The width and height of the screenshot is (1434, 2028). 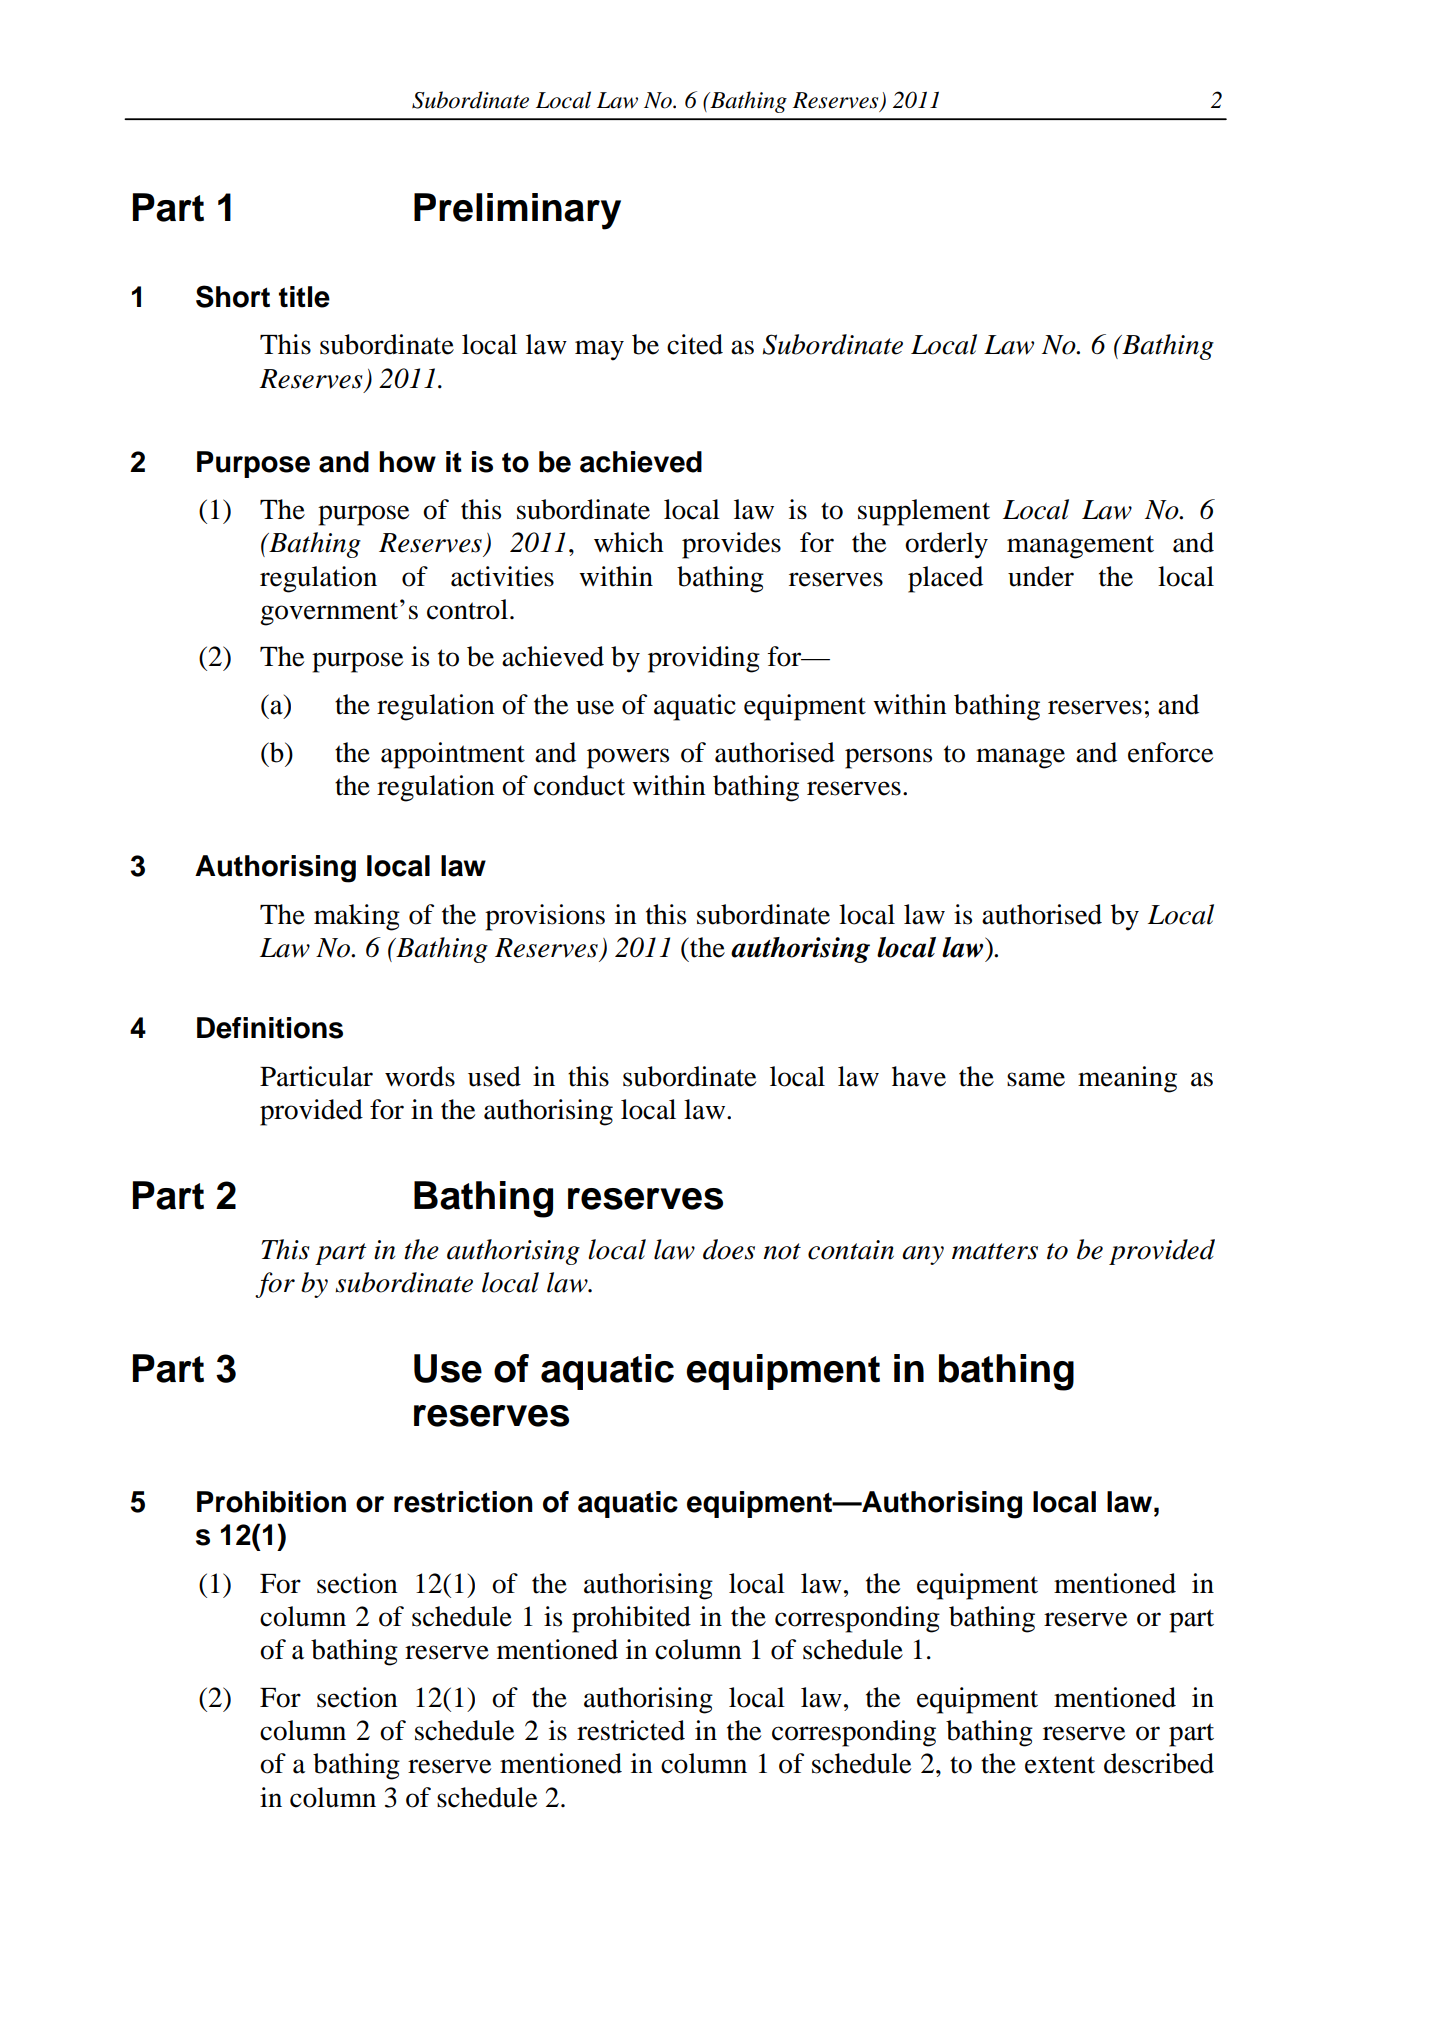 What do you see at coordinates (631, 1730) in the screenshot?
I see `restricted` at bounding box center [631, 1730].
